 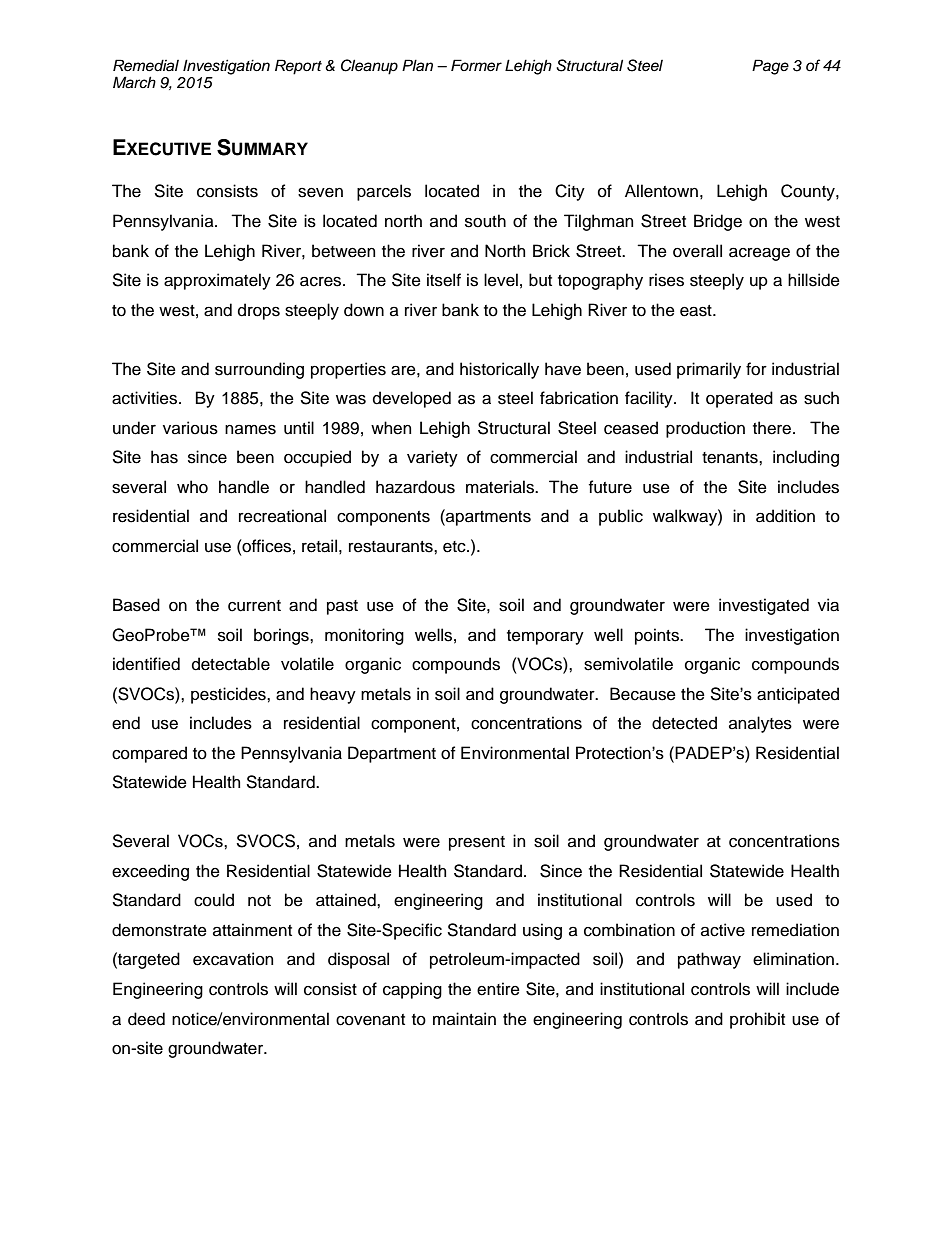 What do you see at coordinates (760, 724) in the image?
I see `analytes` at bounding box center [760, 724].
